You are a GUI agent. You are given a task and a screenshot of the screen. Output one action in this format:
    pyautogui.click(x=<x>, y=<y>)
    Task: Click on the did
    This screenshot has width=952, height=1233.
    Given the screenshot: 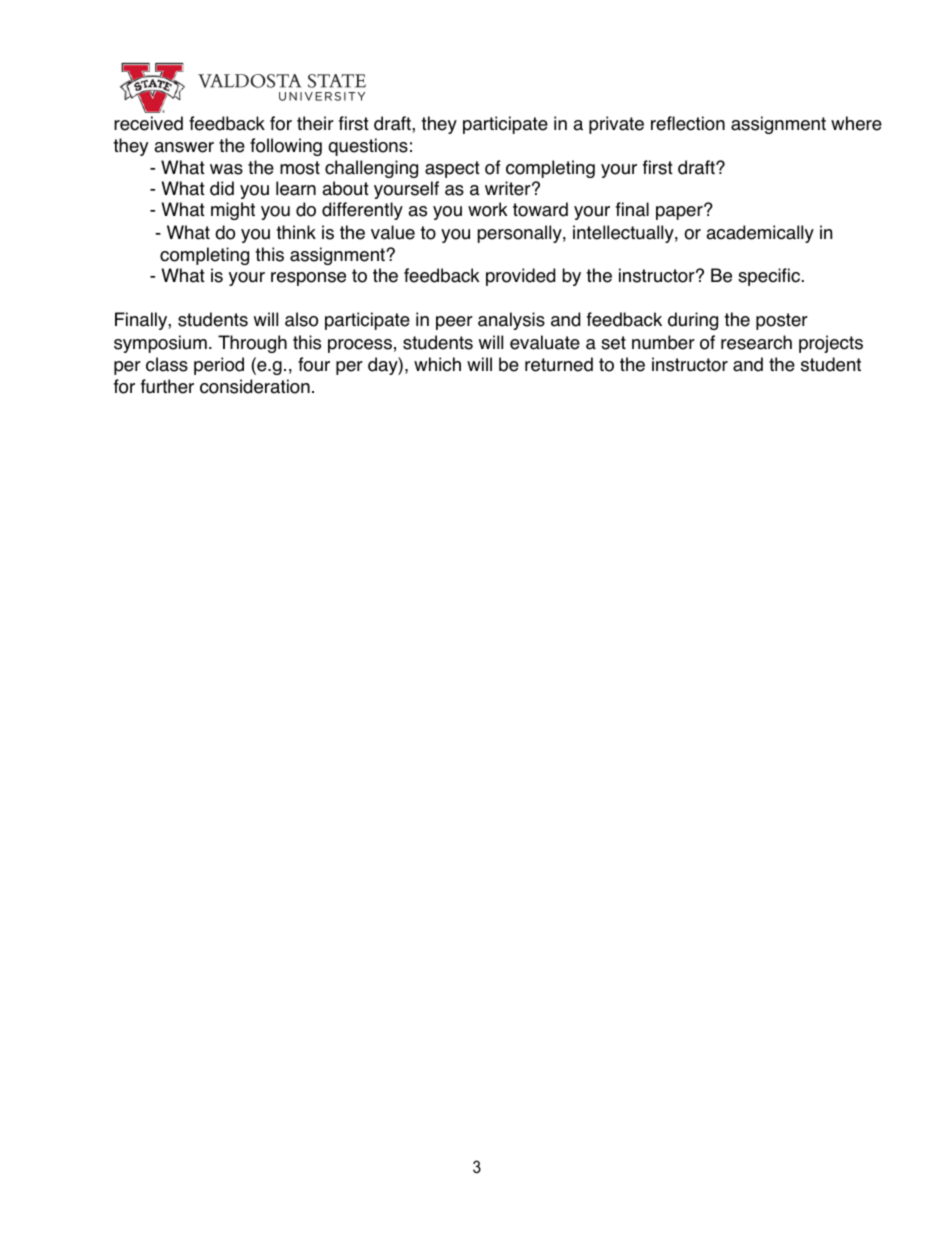 What is the action you would take?
    pyautogui.click(x=222, y=188)
